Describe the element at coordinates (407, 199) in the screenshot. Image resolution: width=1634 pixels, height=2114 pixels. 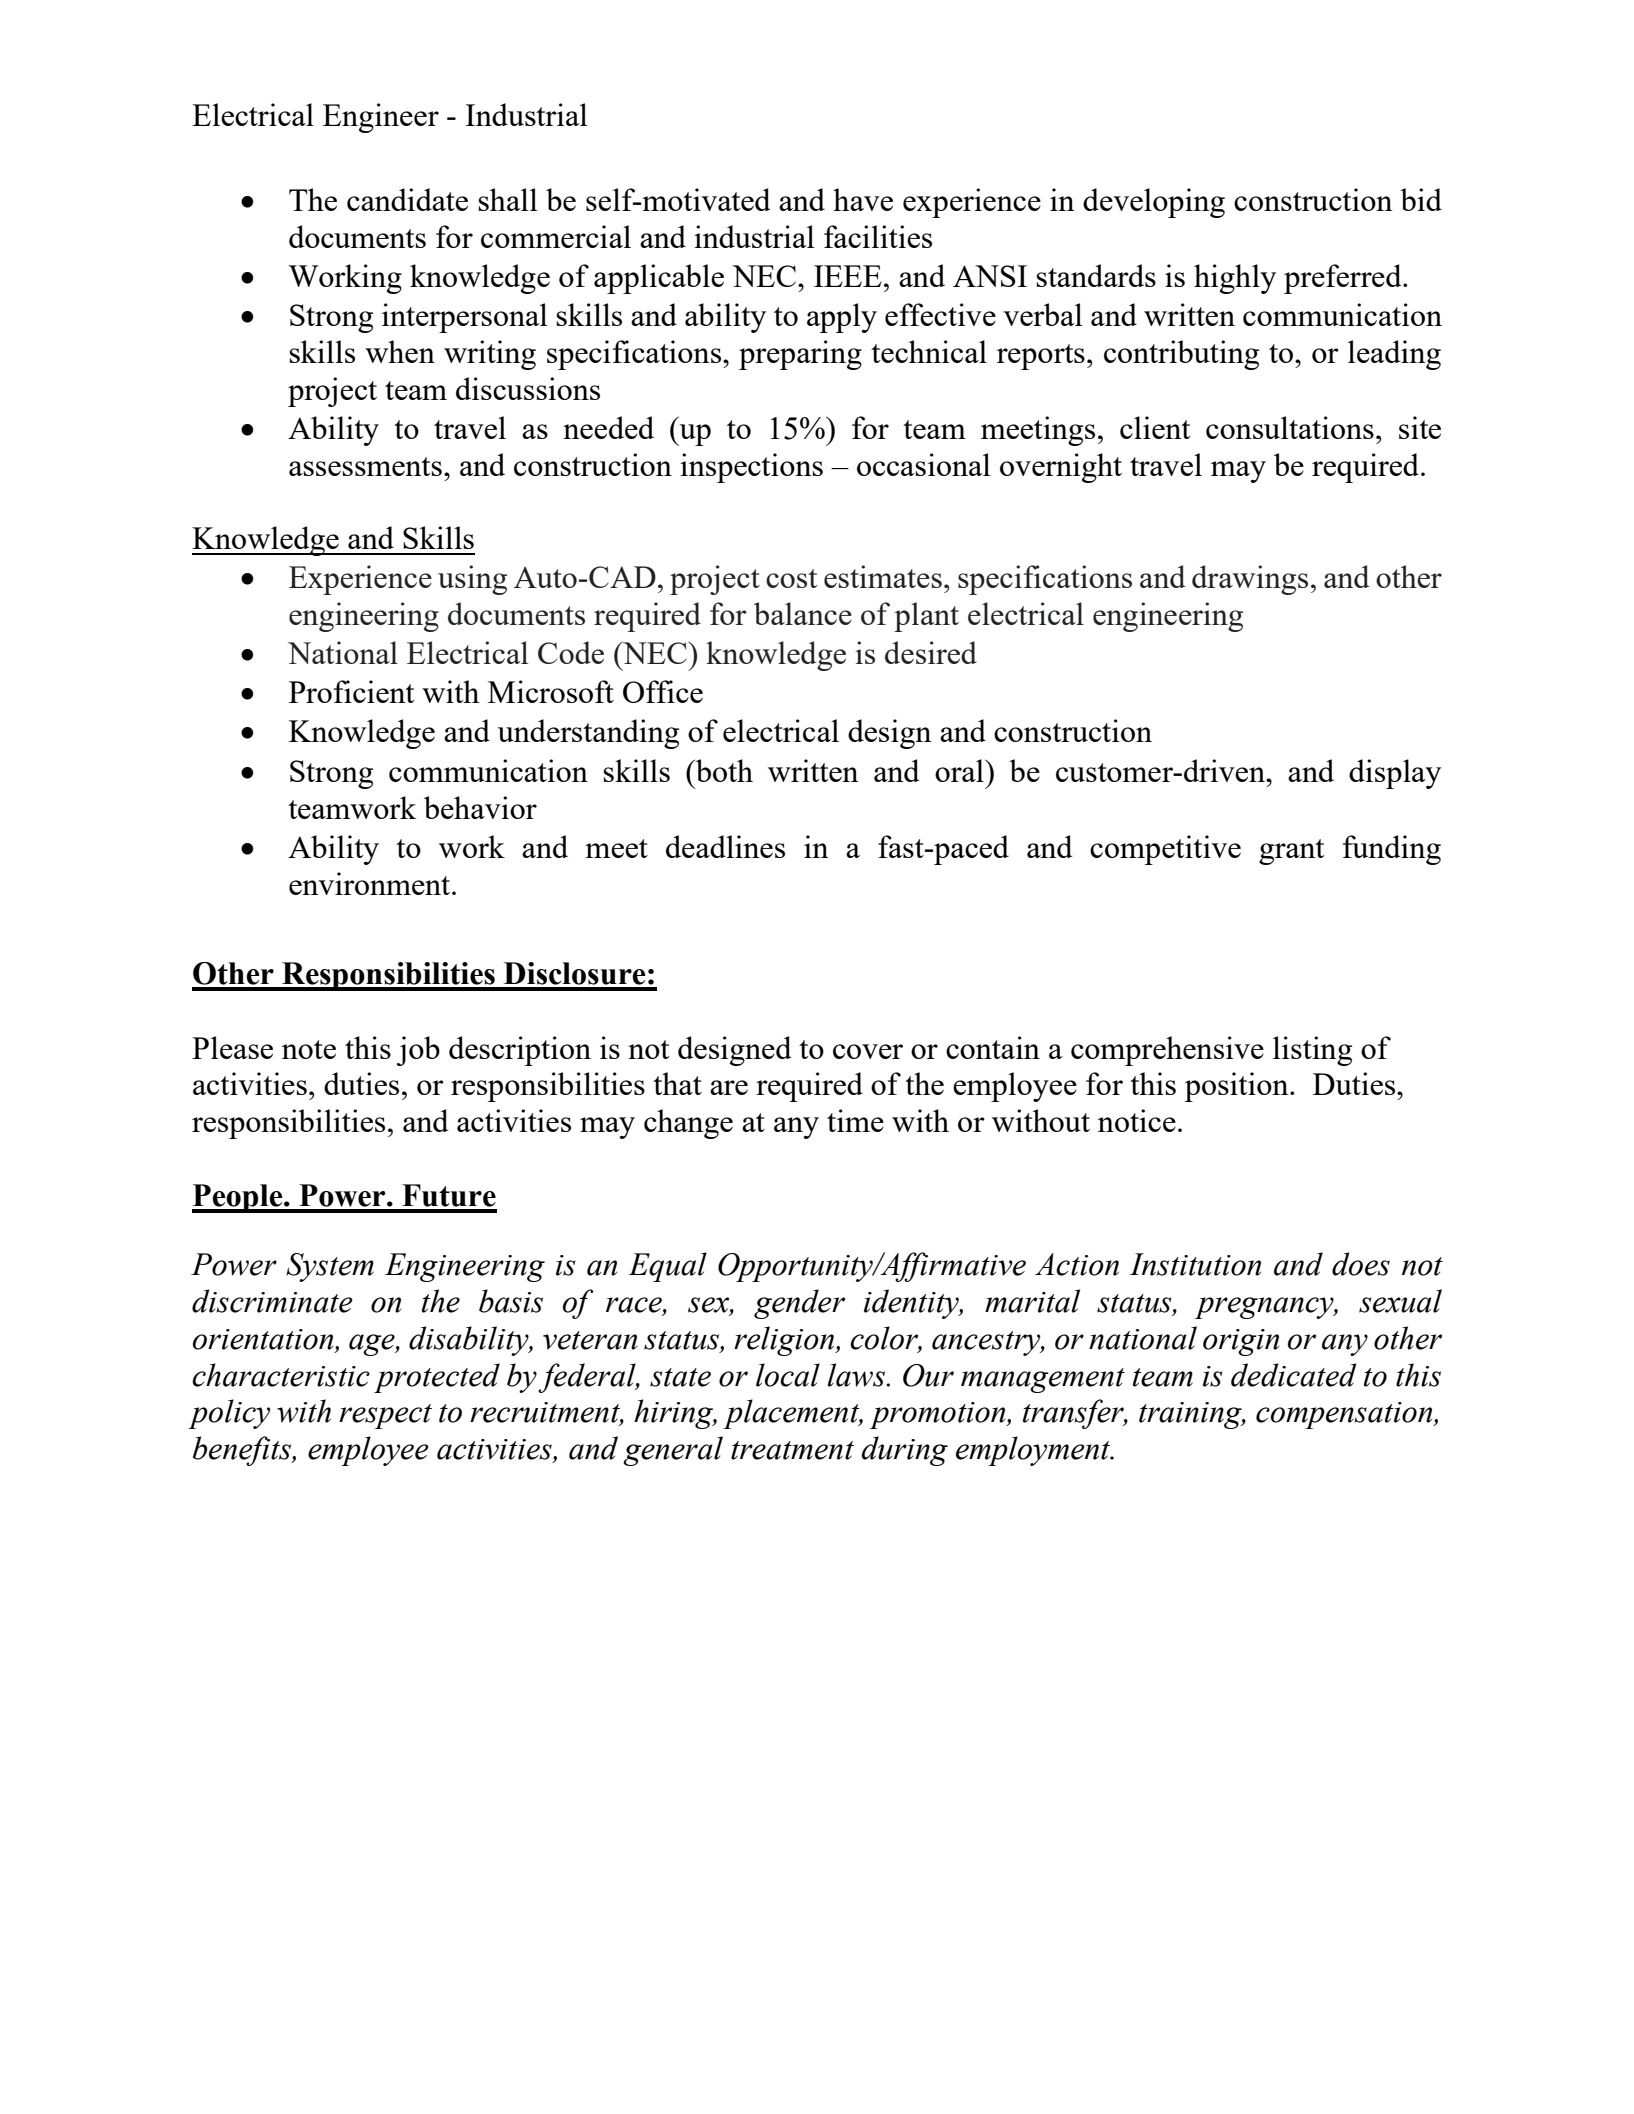
I see `candidate` at that location.
